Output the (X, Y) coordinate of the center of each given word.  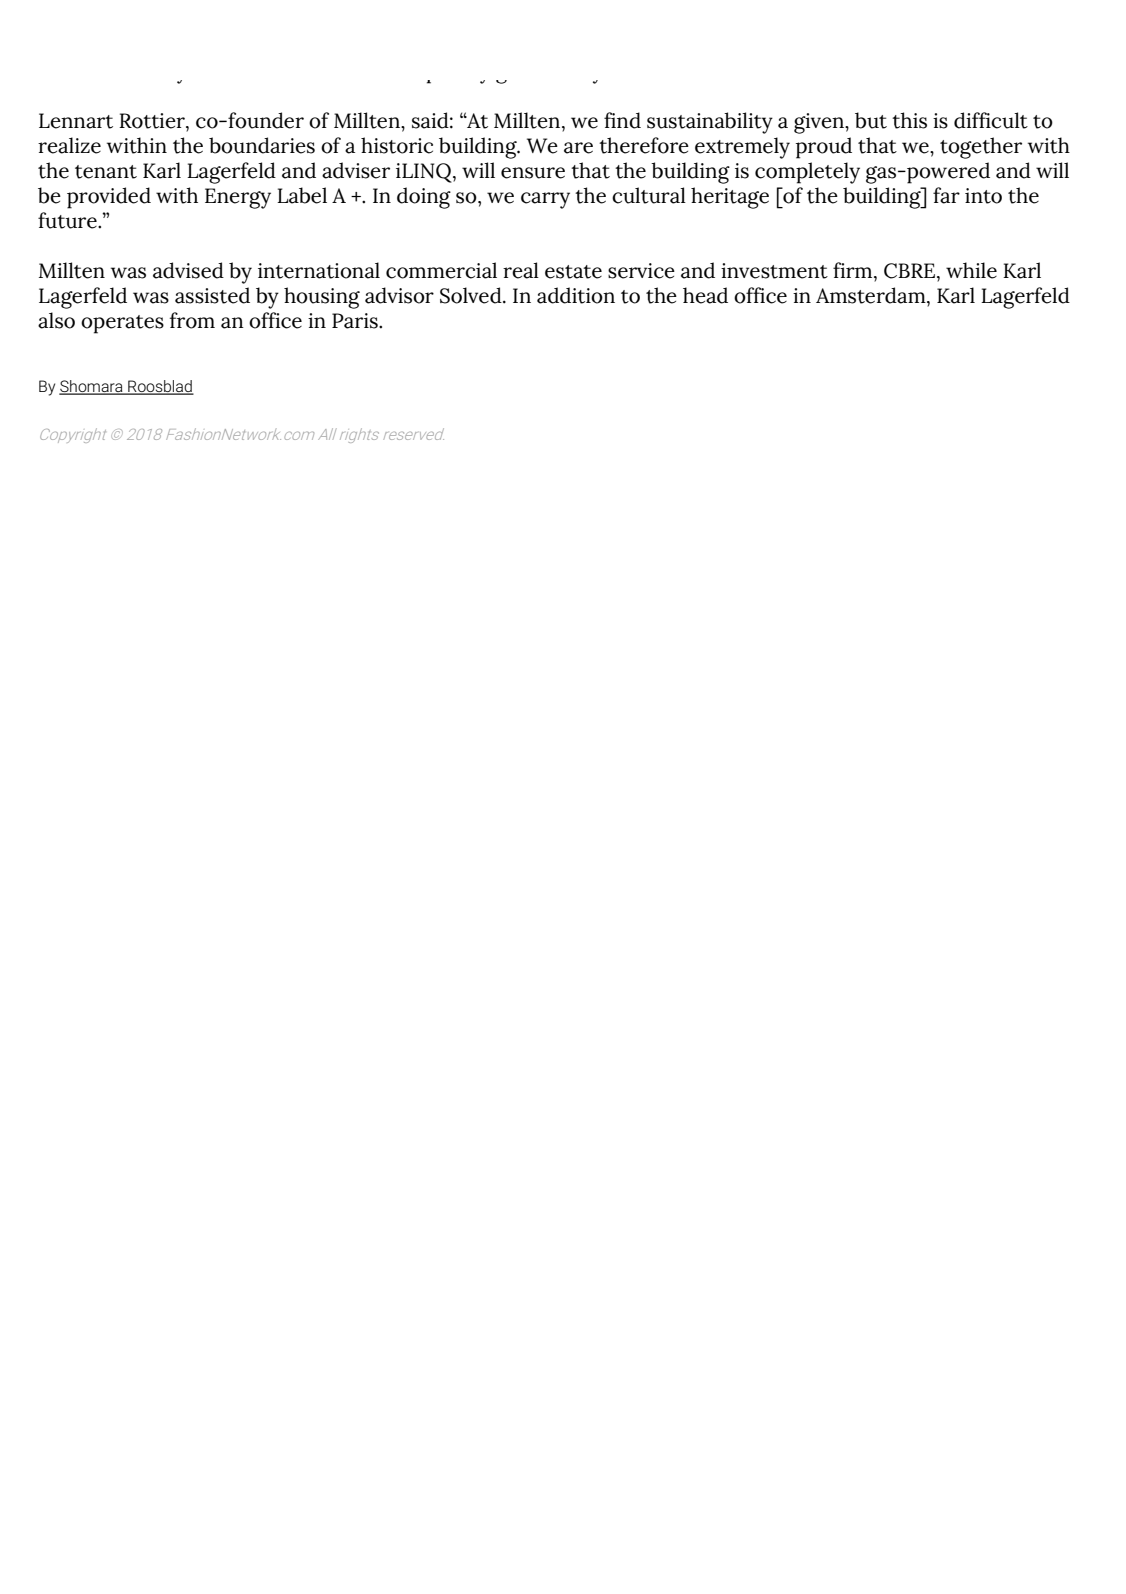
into (983, 196)
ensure (533, 173)
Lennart (76, 121)
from (192, 320)
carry (545, 200)
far (946, 195)
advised (188, 270)
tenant (106, 172)
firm (854, 270)
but (871, 120)
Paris (356, 321)
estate (573, 272)
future (68, 220)
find (622, 120)
